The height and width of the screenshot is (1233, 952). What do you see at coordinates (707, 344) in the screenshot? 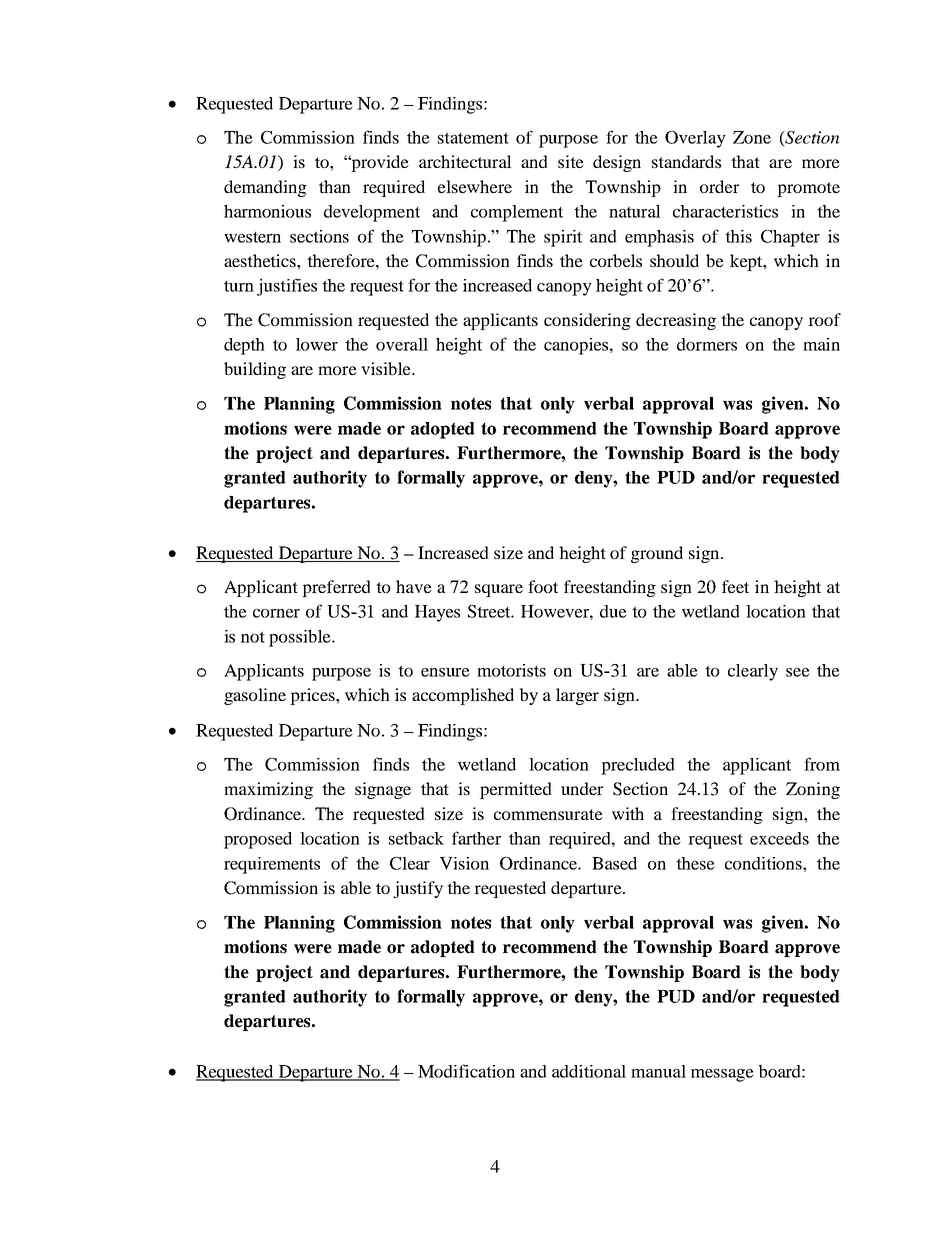
I see `dormers` at bounding box center [707, 344].
